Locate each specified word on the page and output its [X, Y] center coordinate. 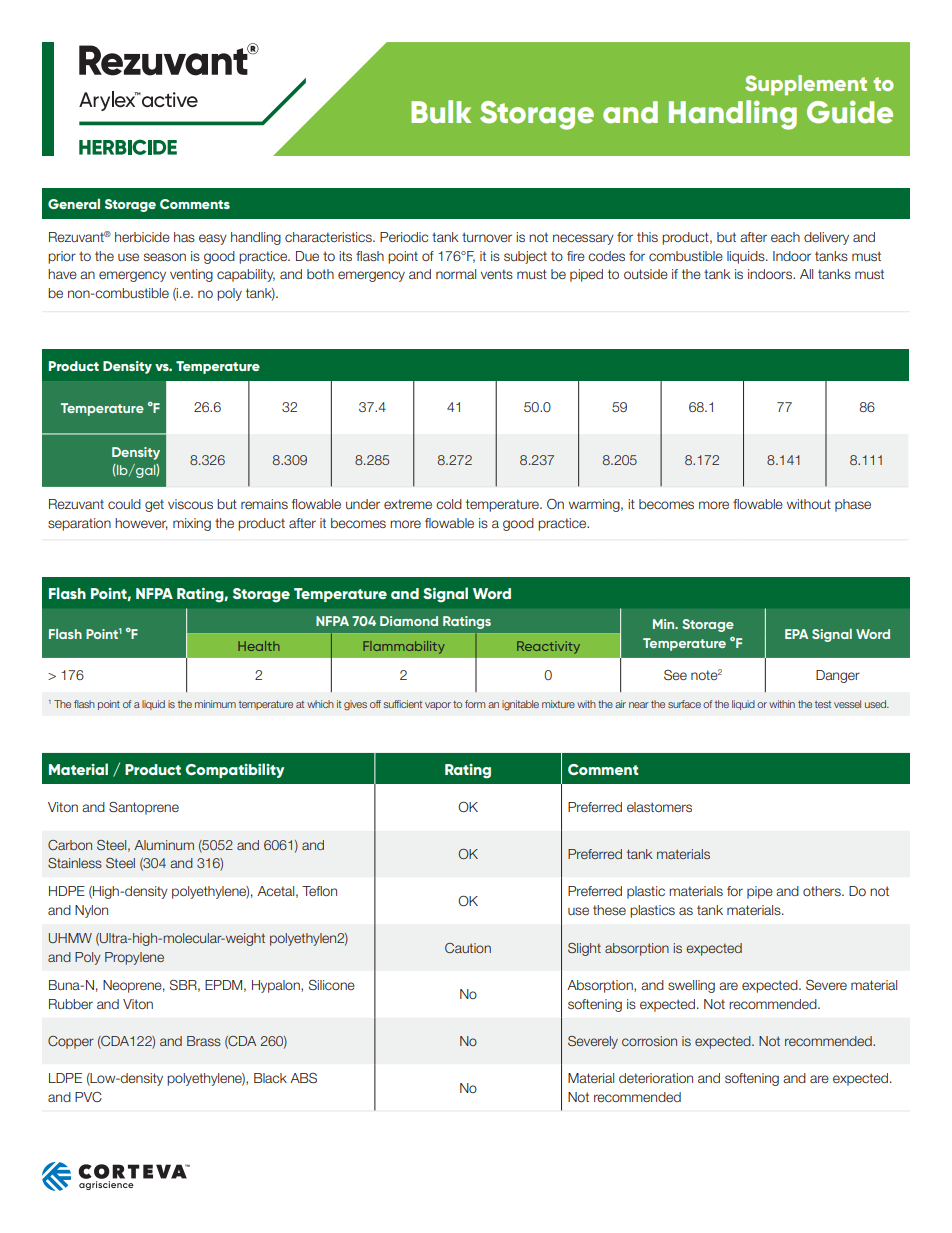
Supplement [806, 85]
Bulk [441, 112]
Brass [204, 1041]
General [74, 203]
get [154, 505]
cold [449, 504]
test [823, 704]
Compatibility [235, 770]
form [475, 704]
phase [853, 505]
